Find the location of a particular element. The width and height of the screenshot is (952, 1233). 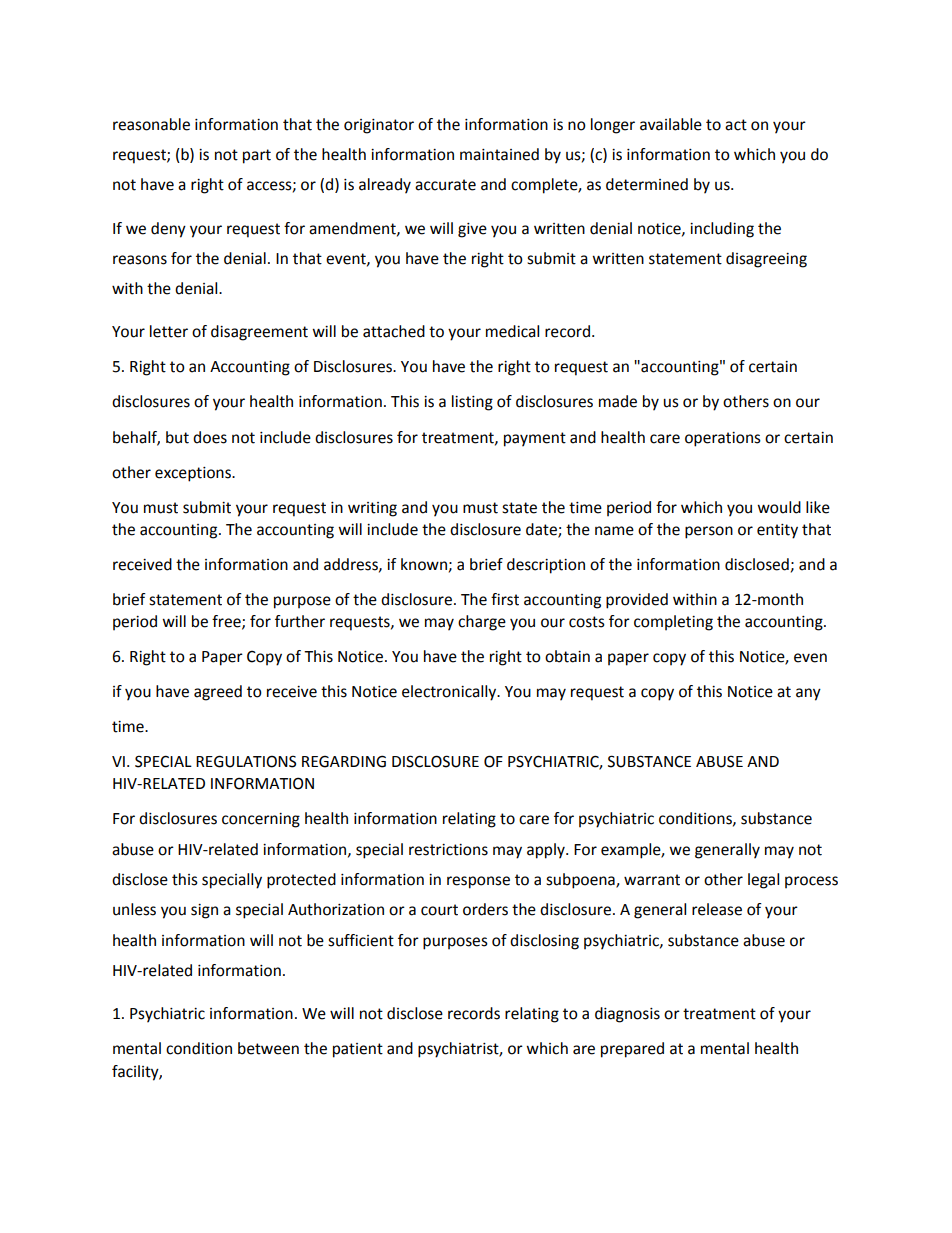

listing is located at coordinates (472, 403).
